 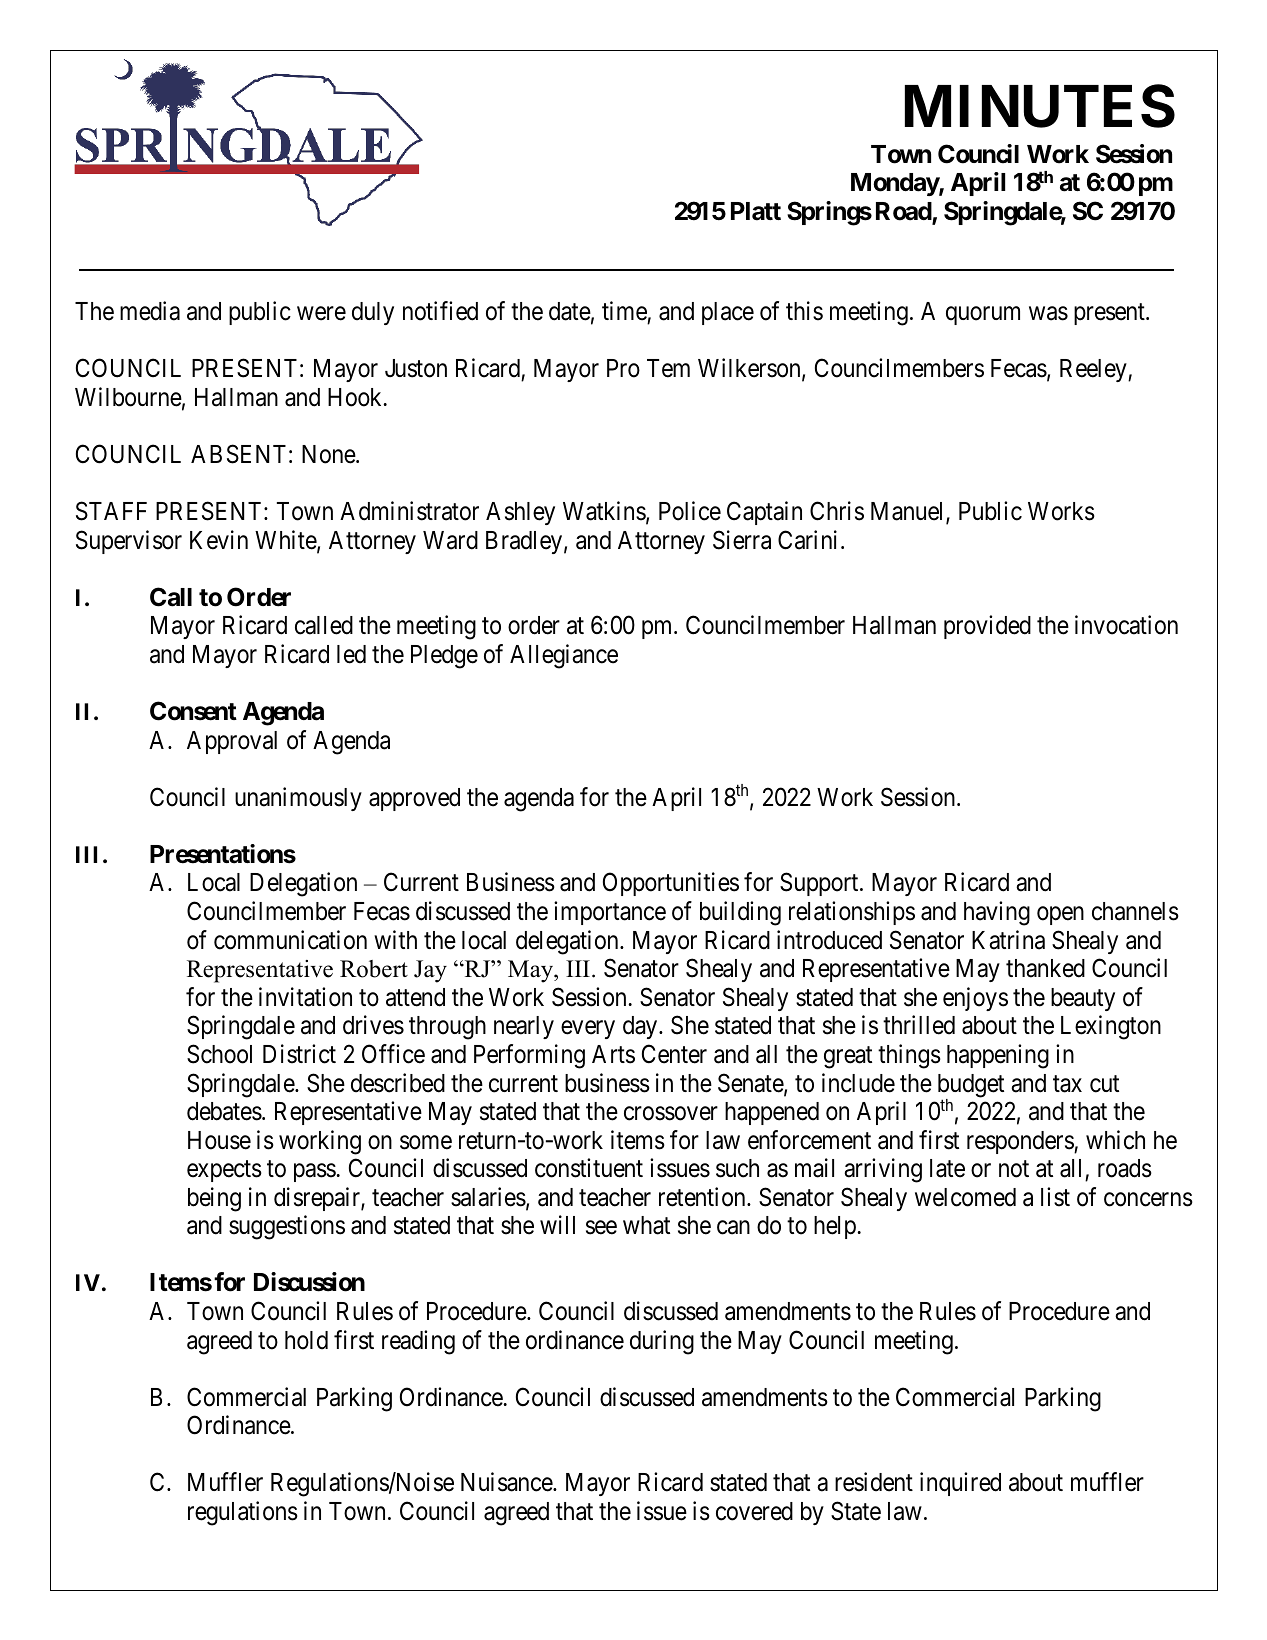 I want to click on hold, so click(x=306, y=1340).
